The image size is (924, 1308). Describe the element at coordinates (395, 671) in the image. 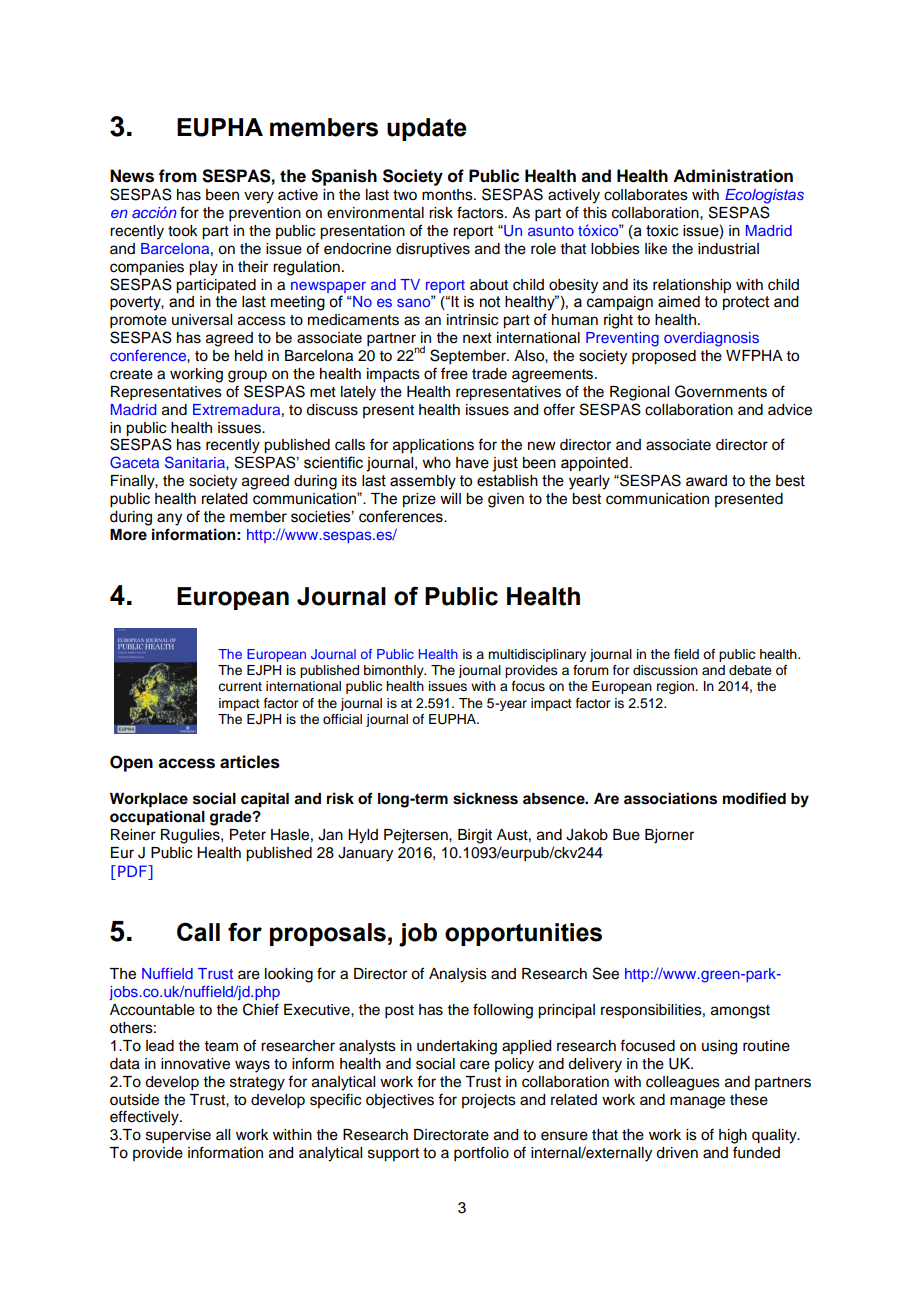

I see `bimonthly` at that location.
